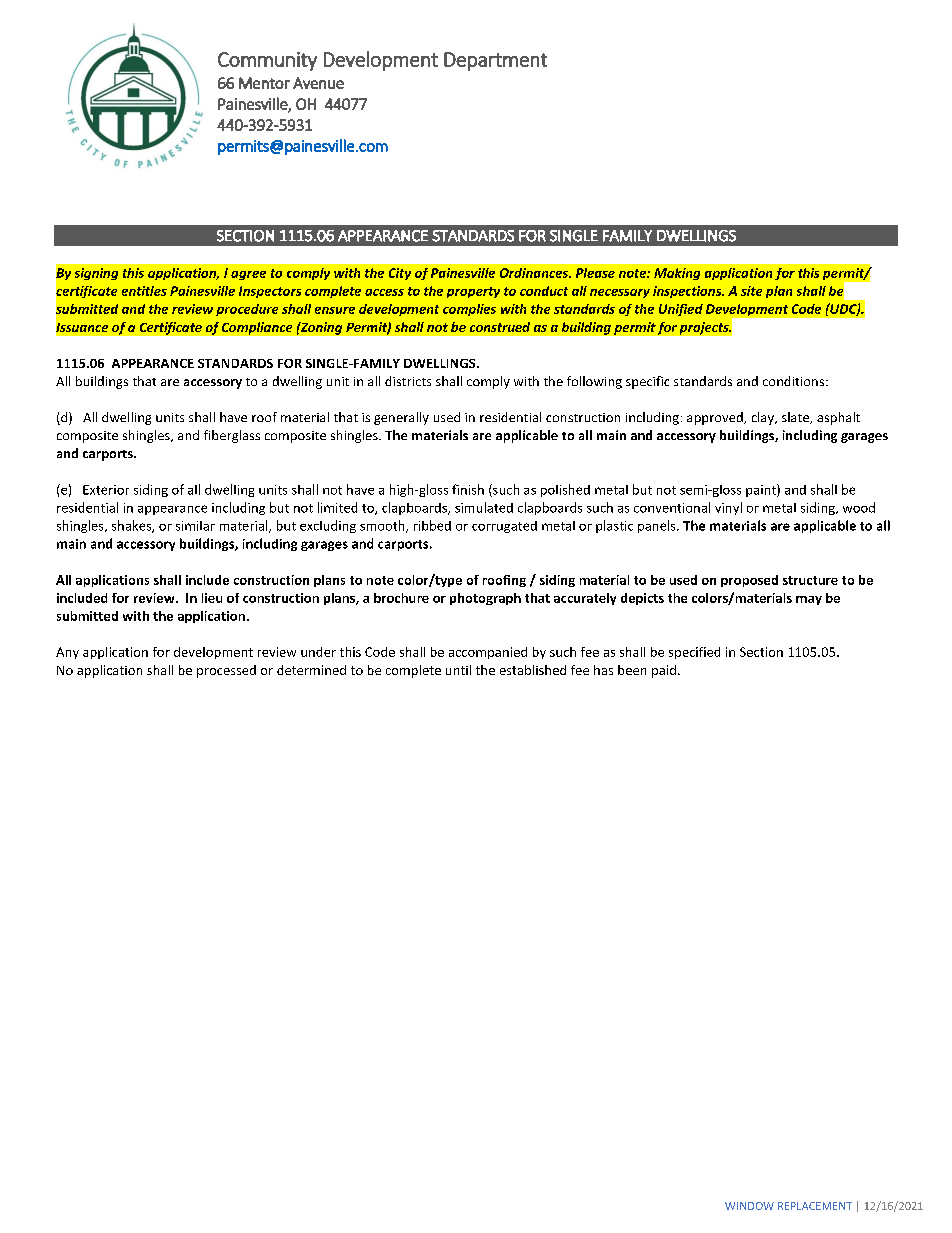 The width and height of the document is (952, 1233). I want to click on Making, so click(677, 274).
